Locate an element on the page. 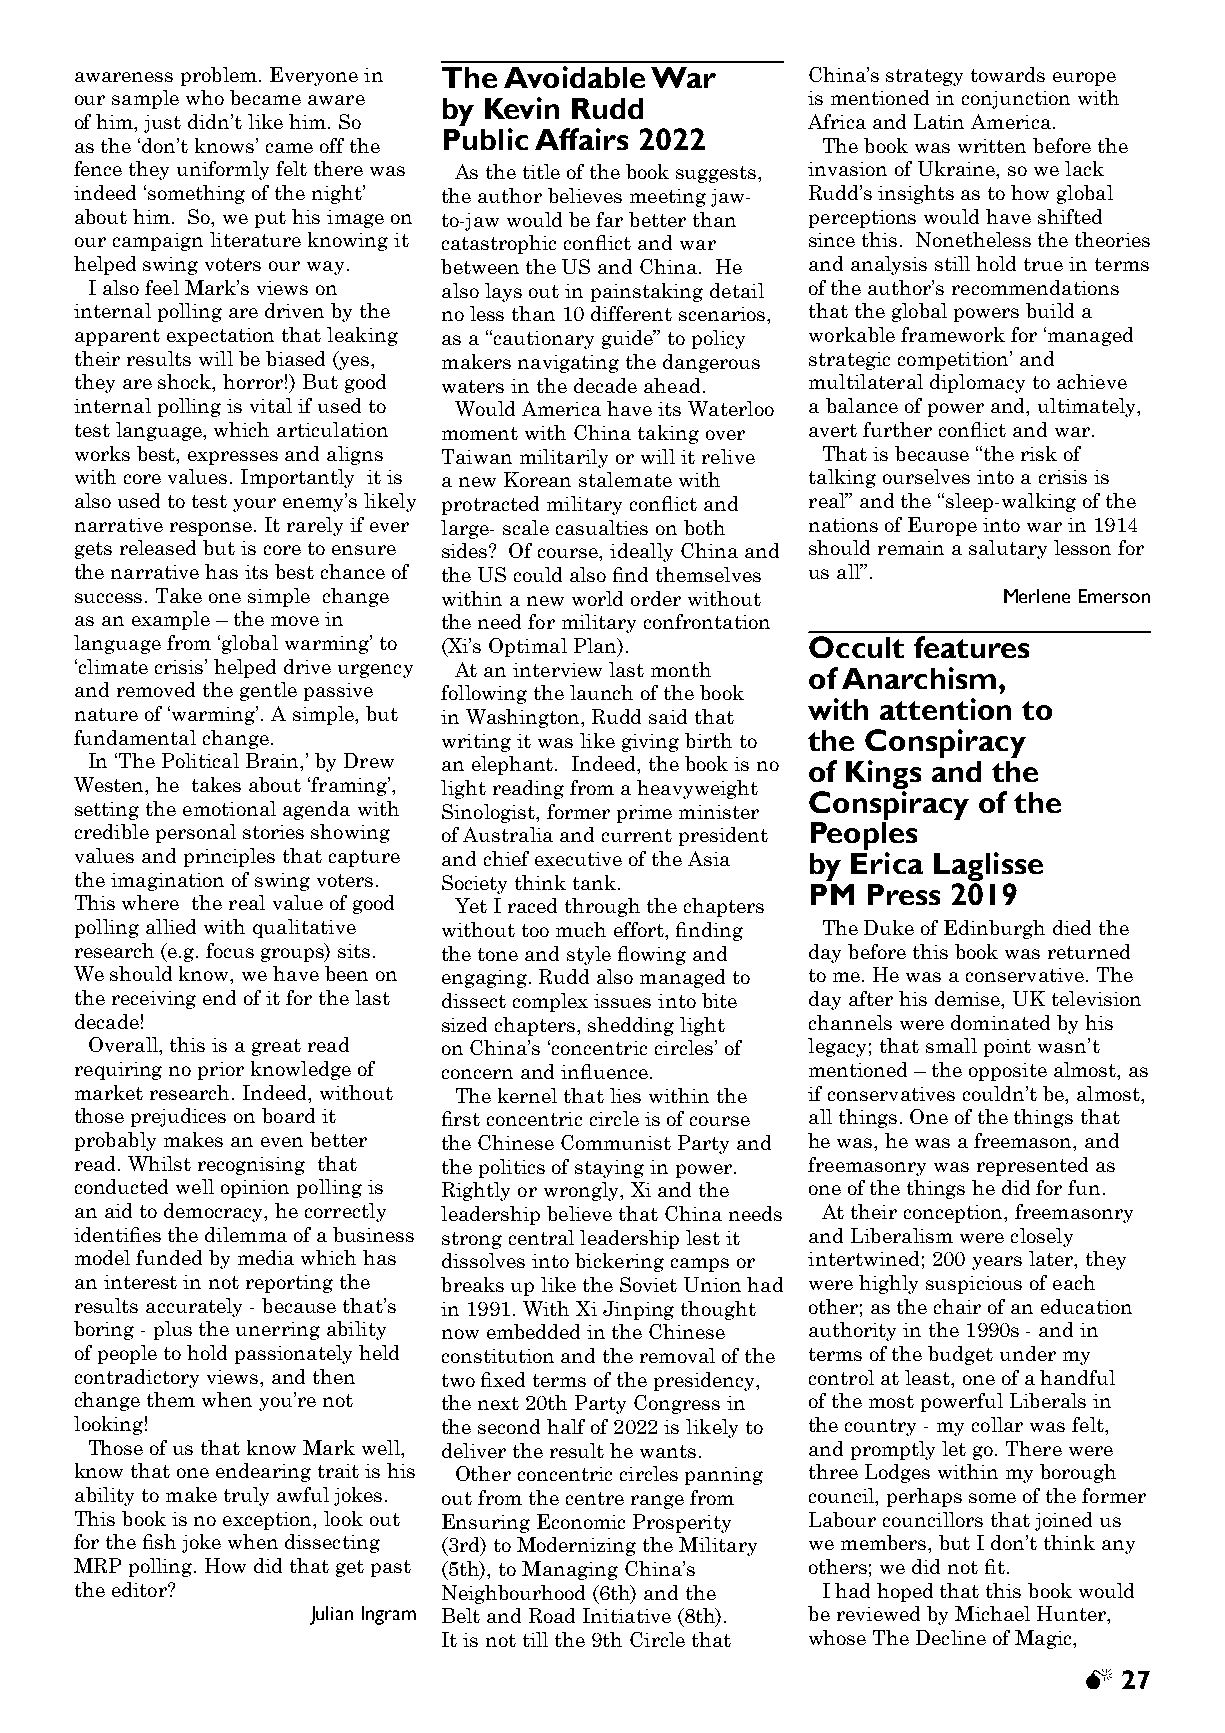 This image has width=1225, height=1733. just is located at coordinates (162, 124).
